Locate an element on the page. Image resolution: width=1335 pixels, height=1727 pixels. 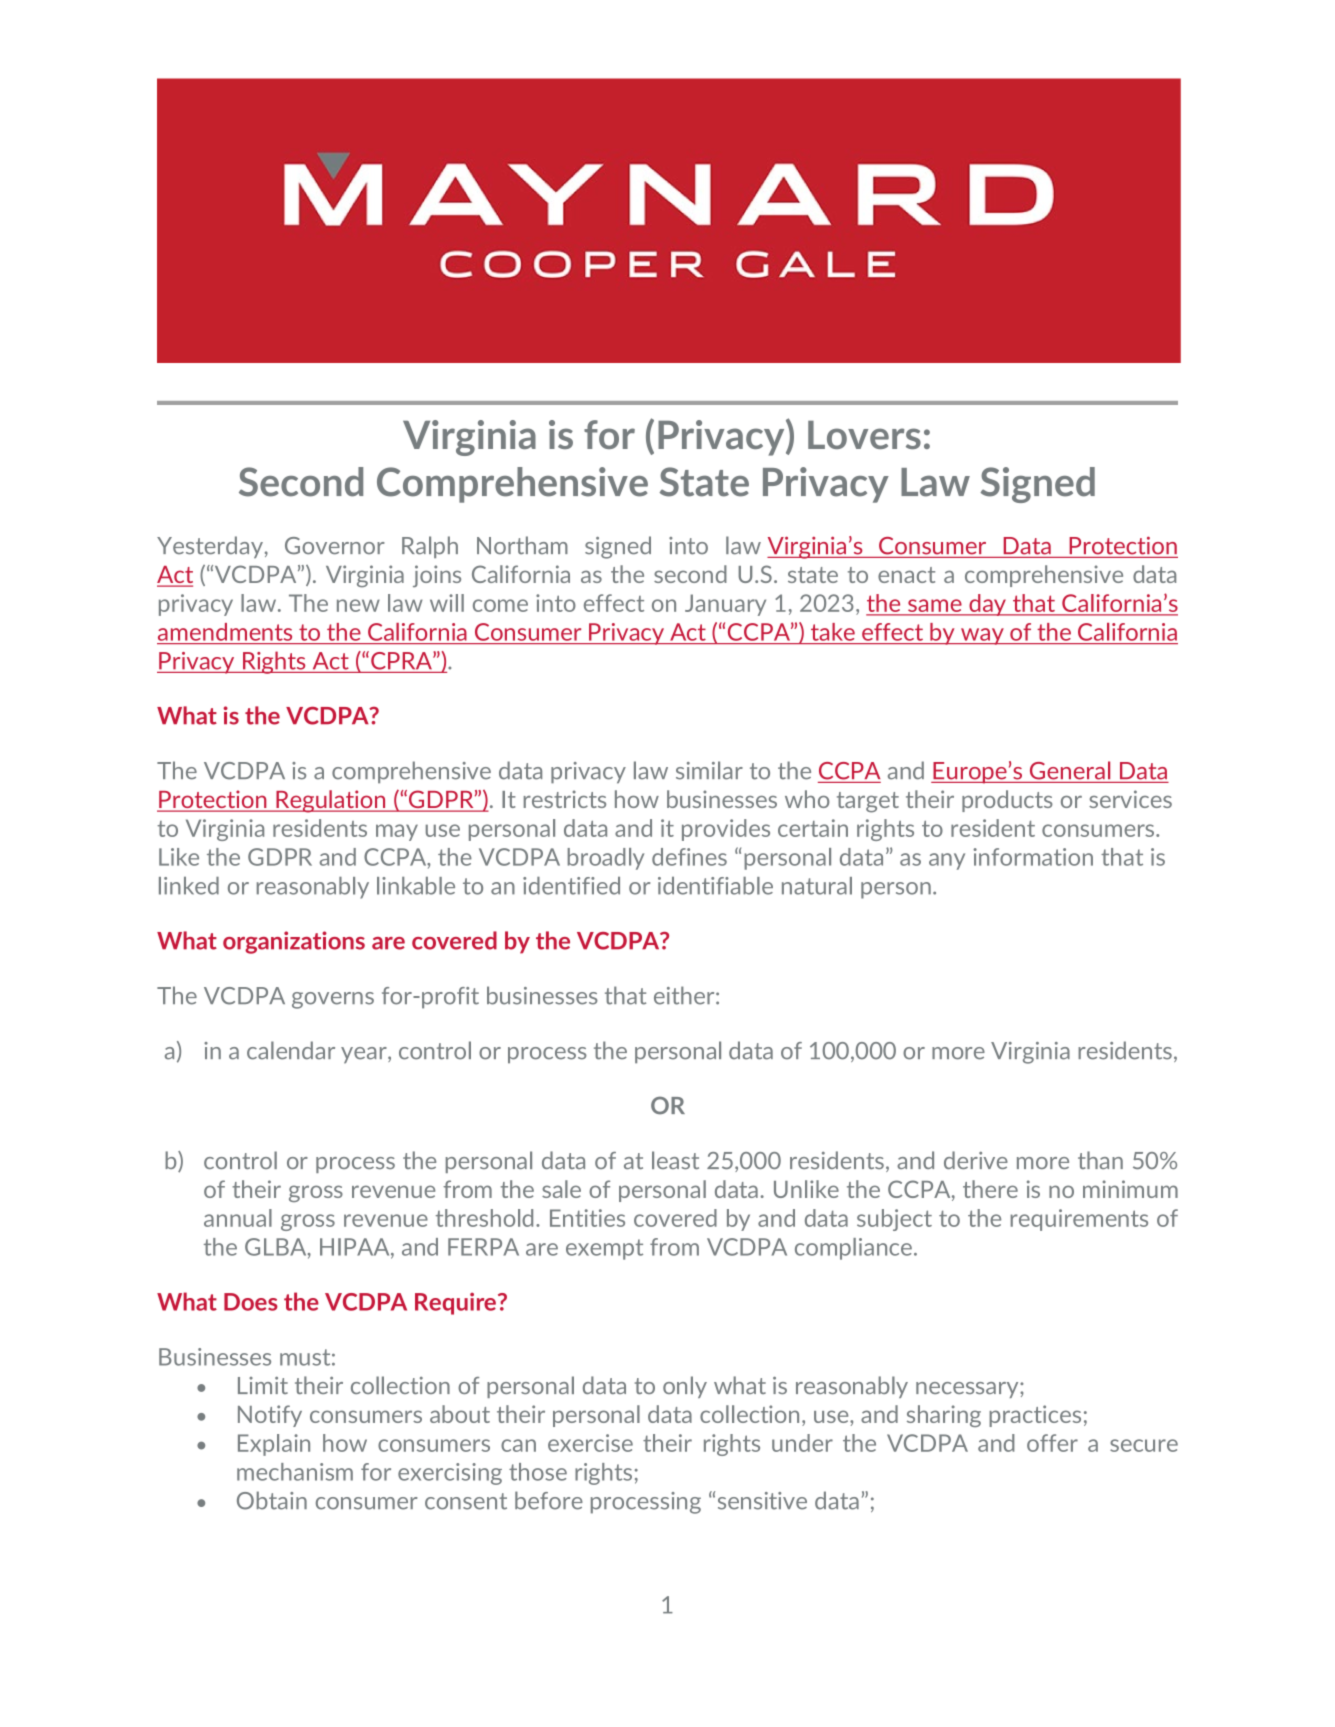
Governor is located at coordinates (335, 546).
